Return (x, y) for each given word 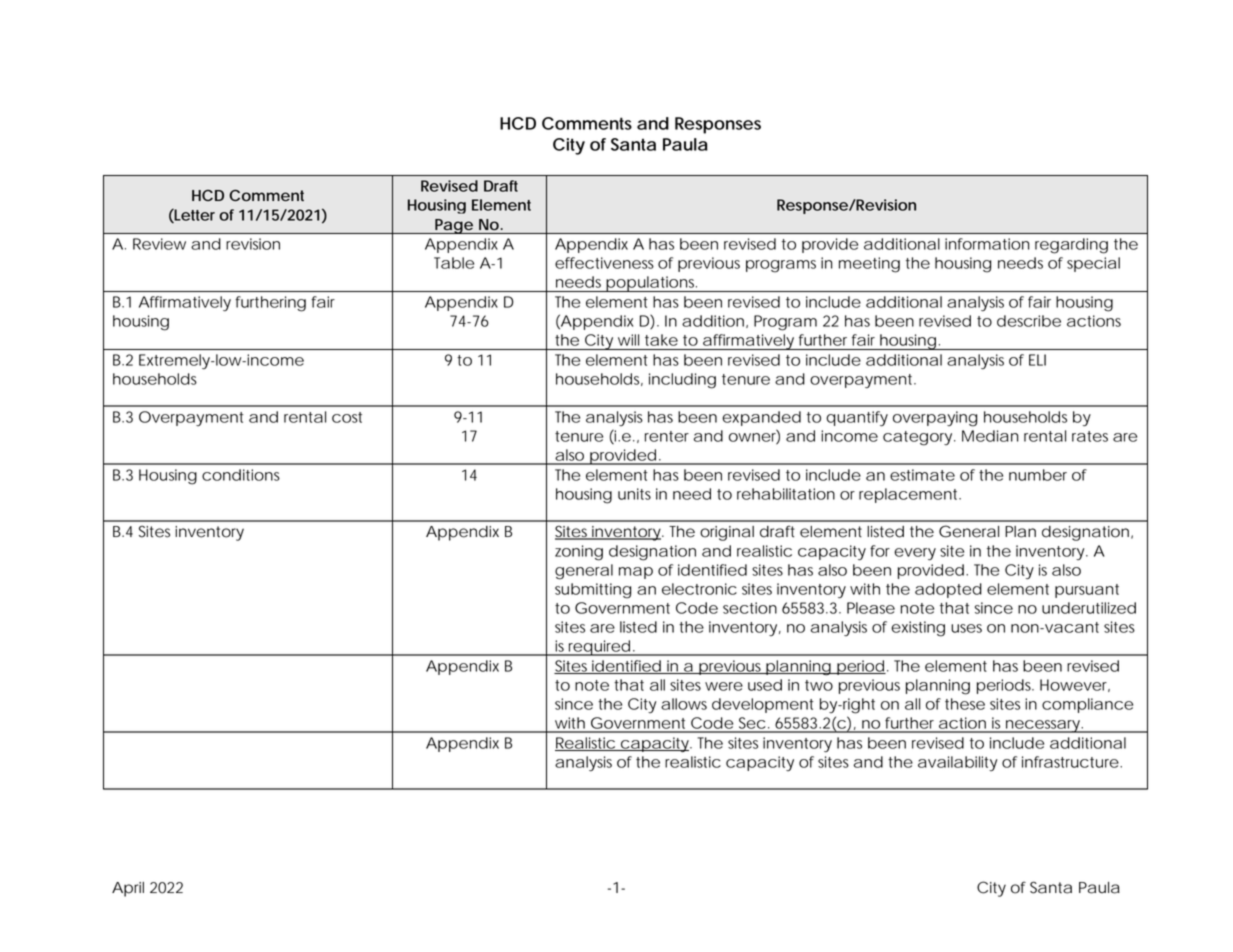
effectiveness (604, 263)
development (763, 705)
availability (957, 764)
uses (966, 628)
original (727, 533)
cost (347, 417)
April (128, 889)
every (915, 554)
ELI (1037, 360)
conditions (241, 475)
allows (684, 704)
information (987, 244)
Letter (194, 216)
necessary (1042, 726)
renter (667, 436)
